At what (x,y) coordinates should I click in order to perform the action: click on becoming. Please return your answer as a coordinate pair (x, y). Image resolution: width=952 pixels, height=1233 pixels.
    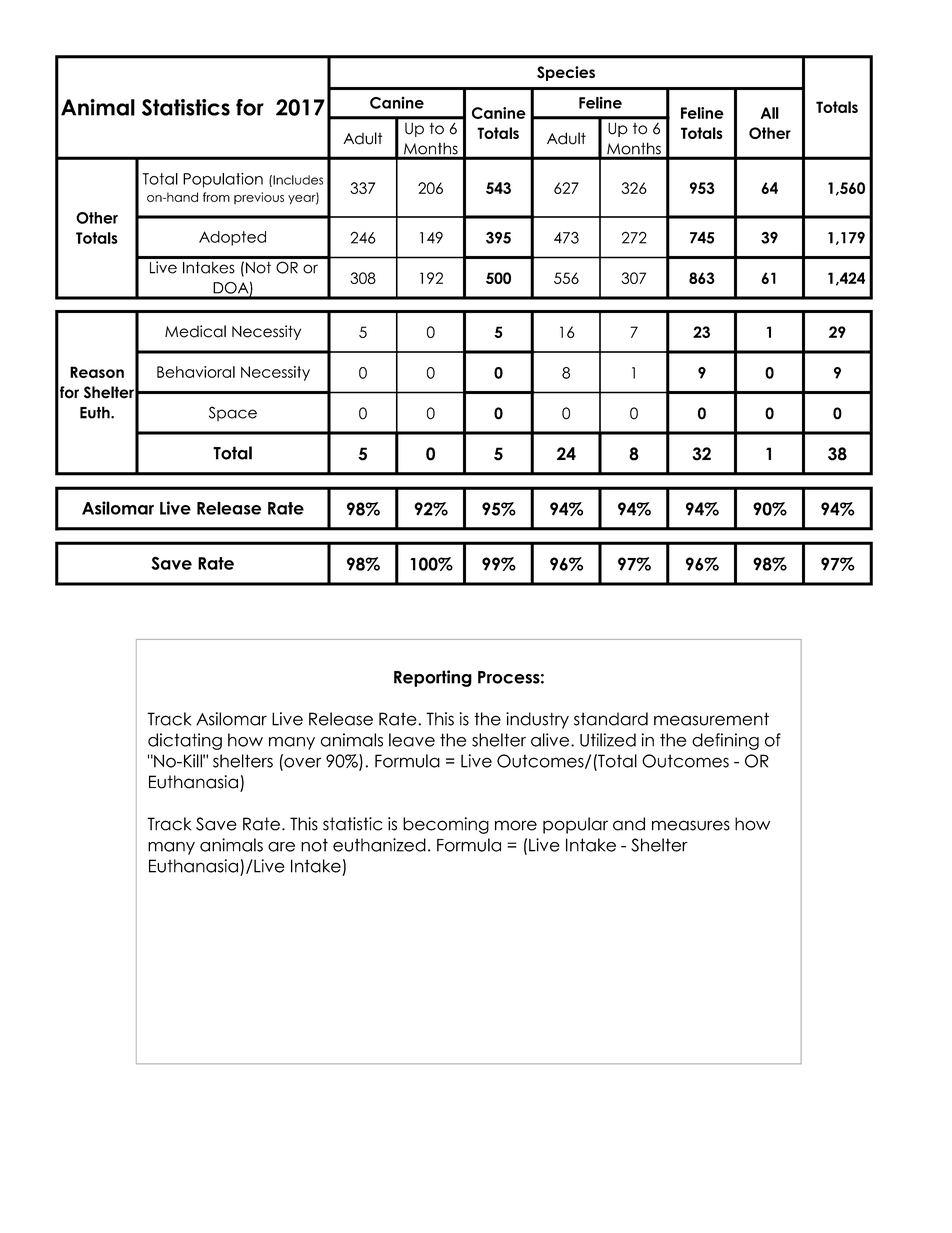
    Looking at the image, I should click on (446, 825).
